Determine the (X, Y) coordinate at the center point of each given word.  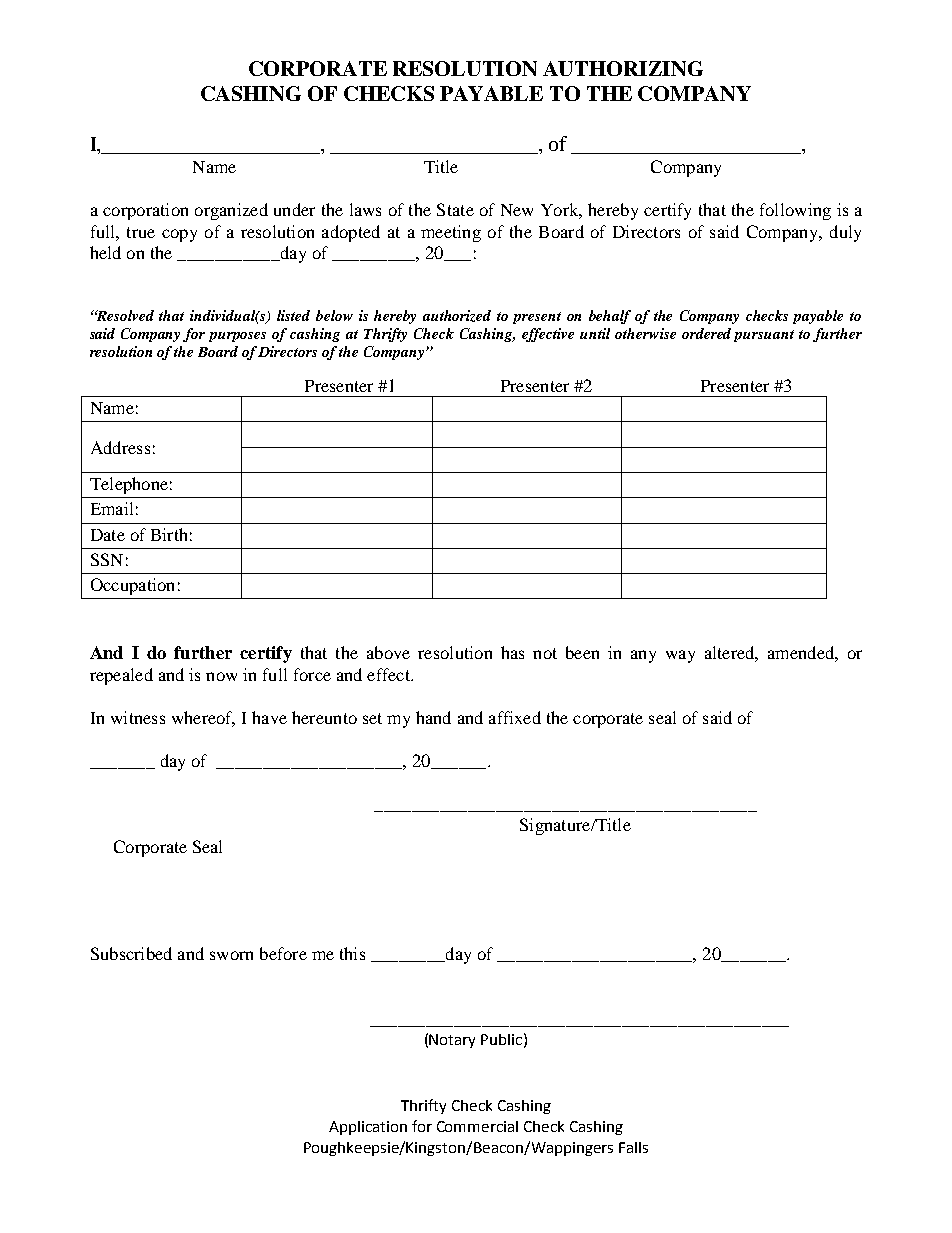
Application (368, 1128)
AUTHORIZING (623, 68)
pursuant (764, 336)
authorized (457, 316)
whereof (203, 719)
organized (231, 211)
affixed (515, 717)
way (680, 656)
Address (120, 447)
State (455, 209)
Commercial (477, 1126)
